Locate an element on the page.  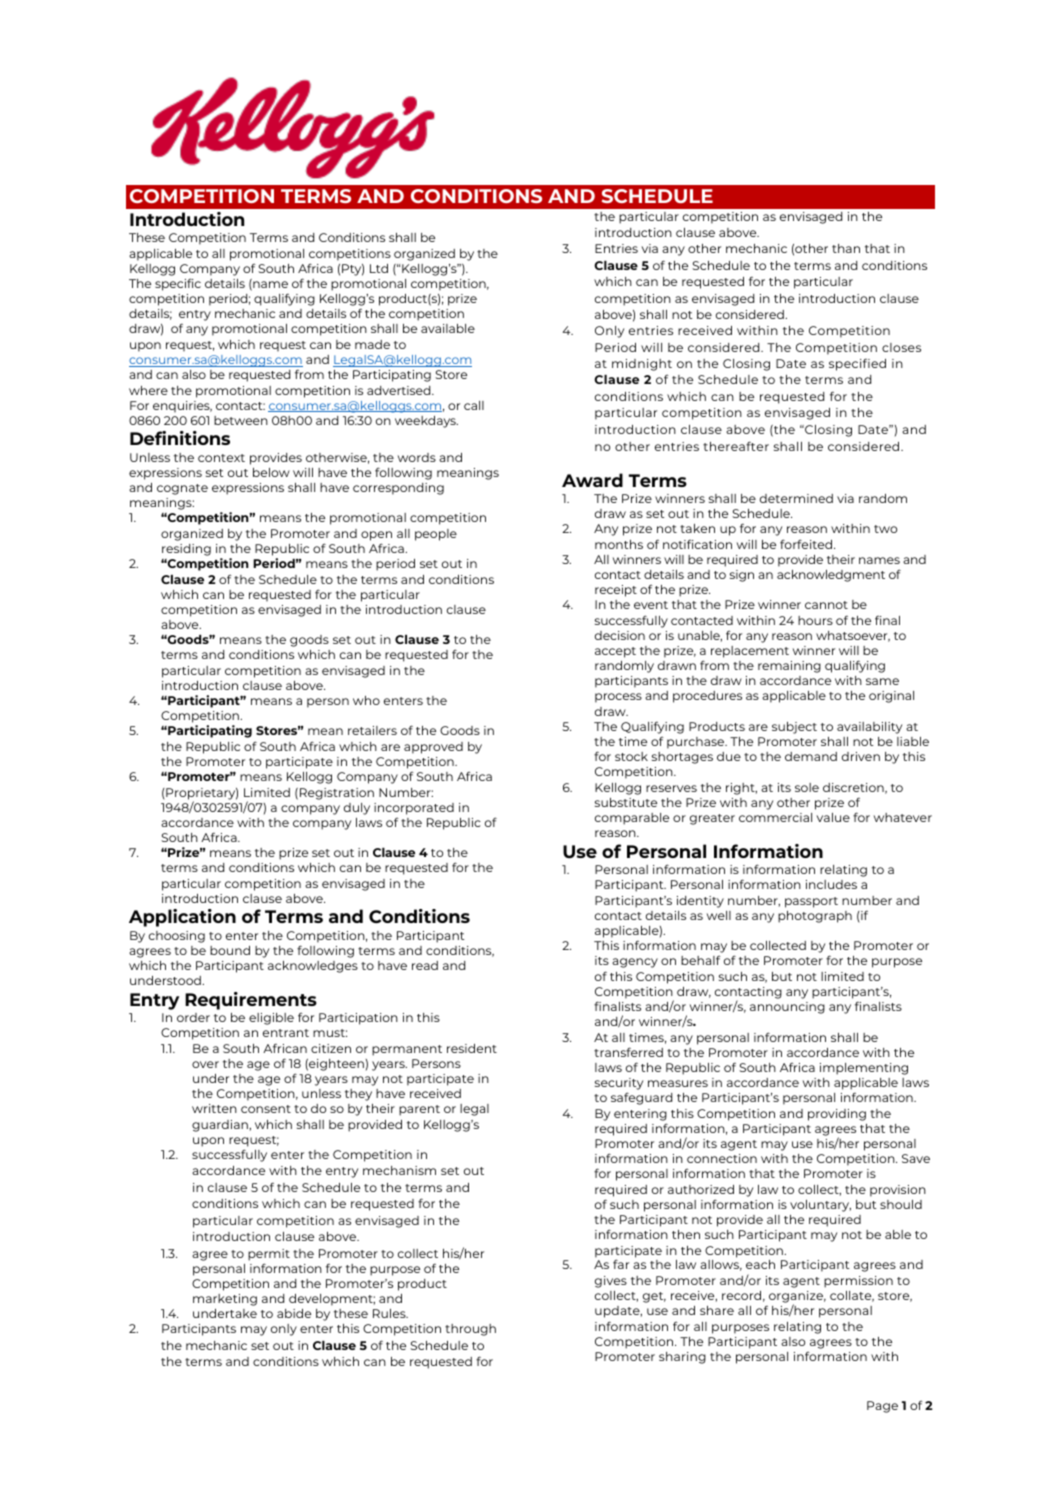
than is located at coordinates (846, 248).
